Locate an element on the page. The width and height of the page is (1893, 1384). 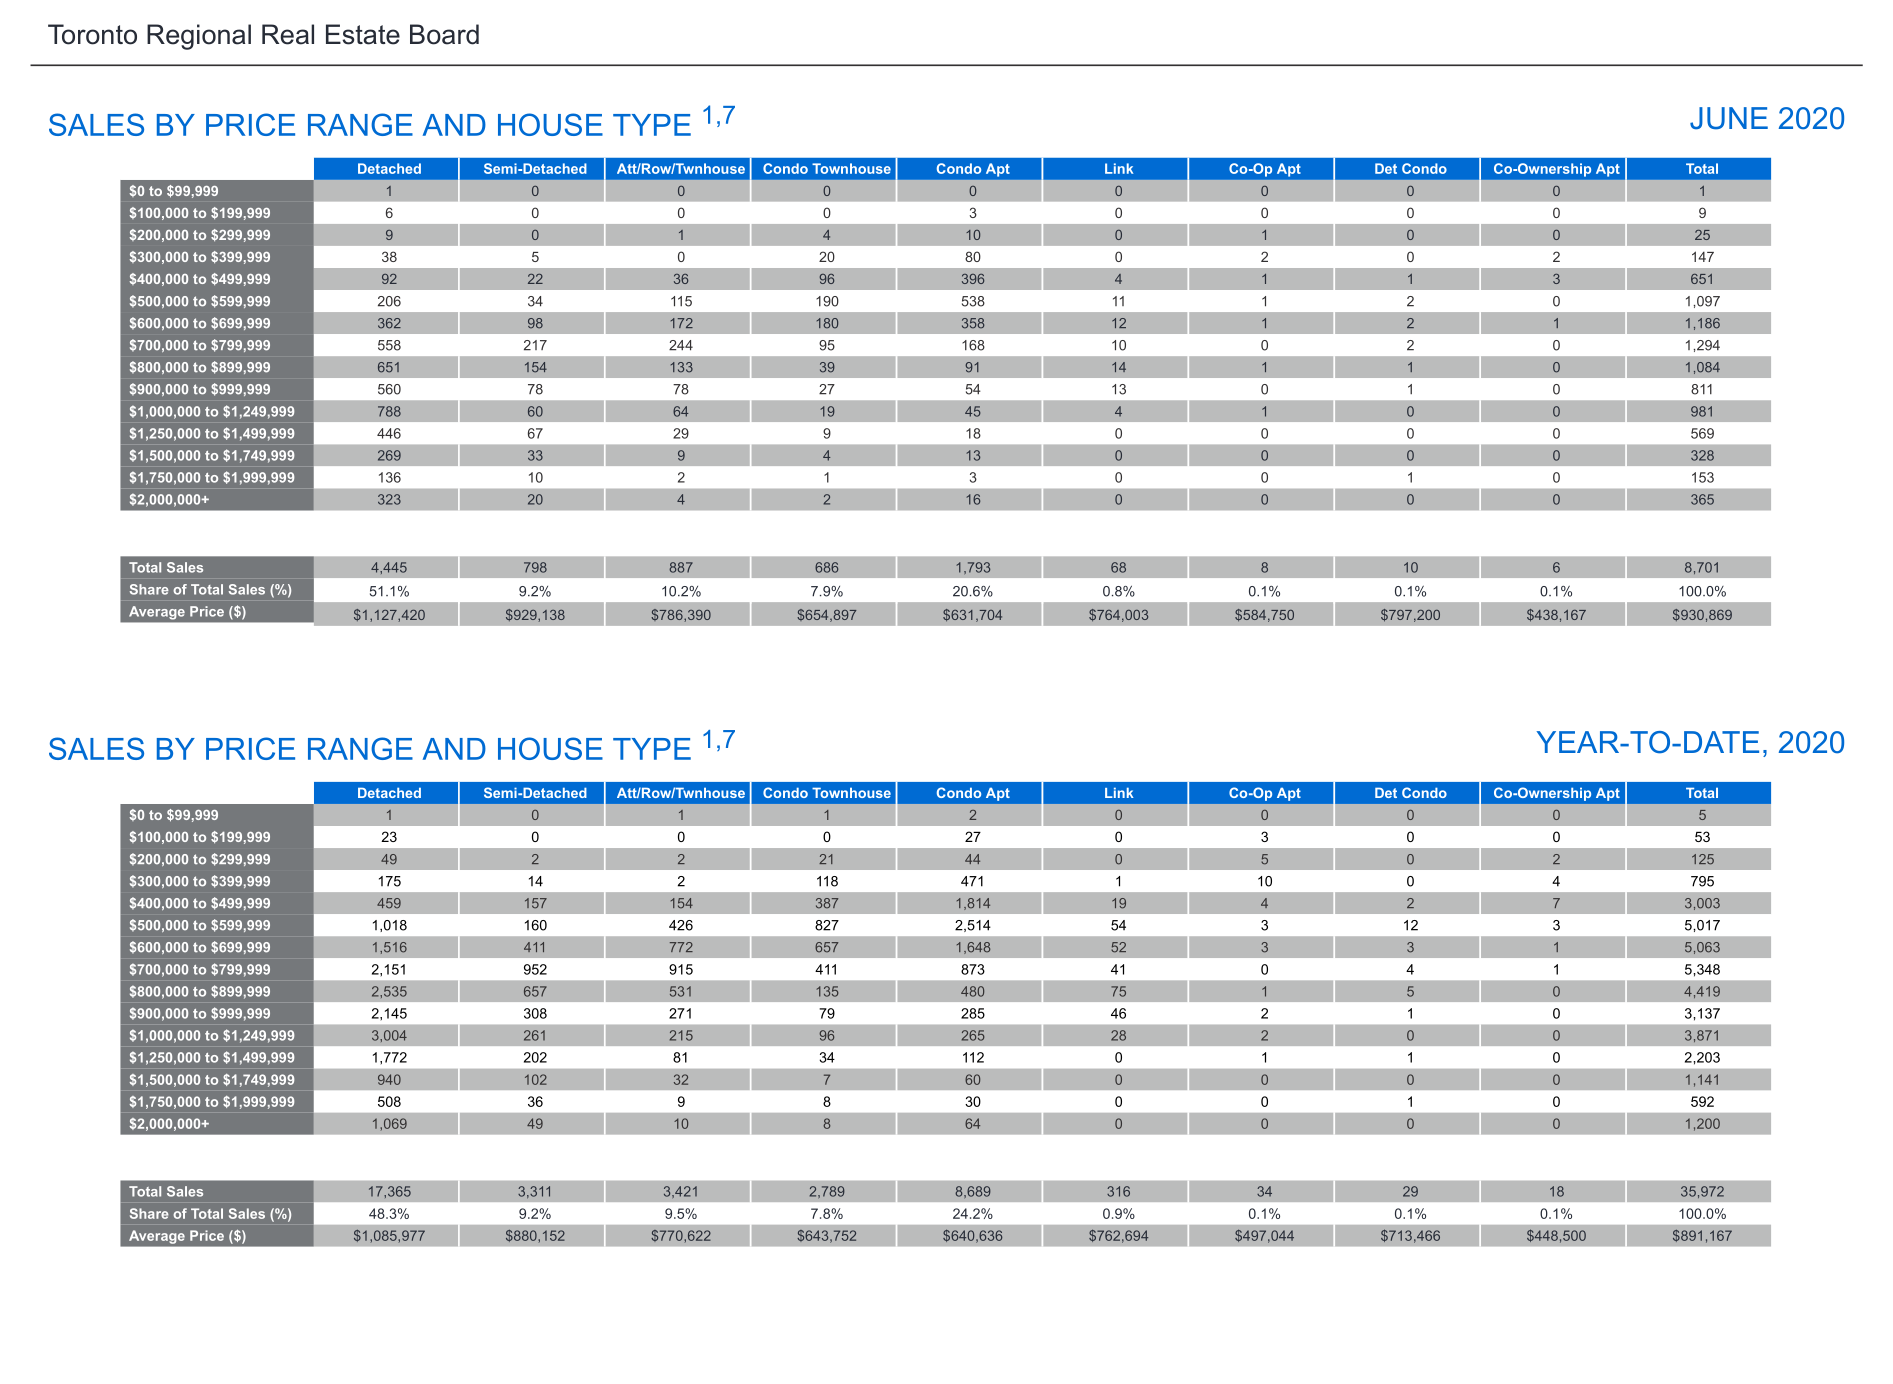
Estate is located at coordinates (363, 34).
